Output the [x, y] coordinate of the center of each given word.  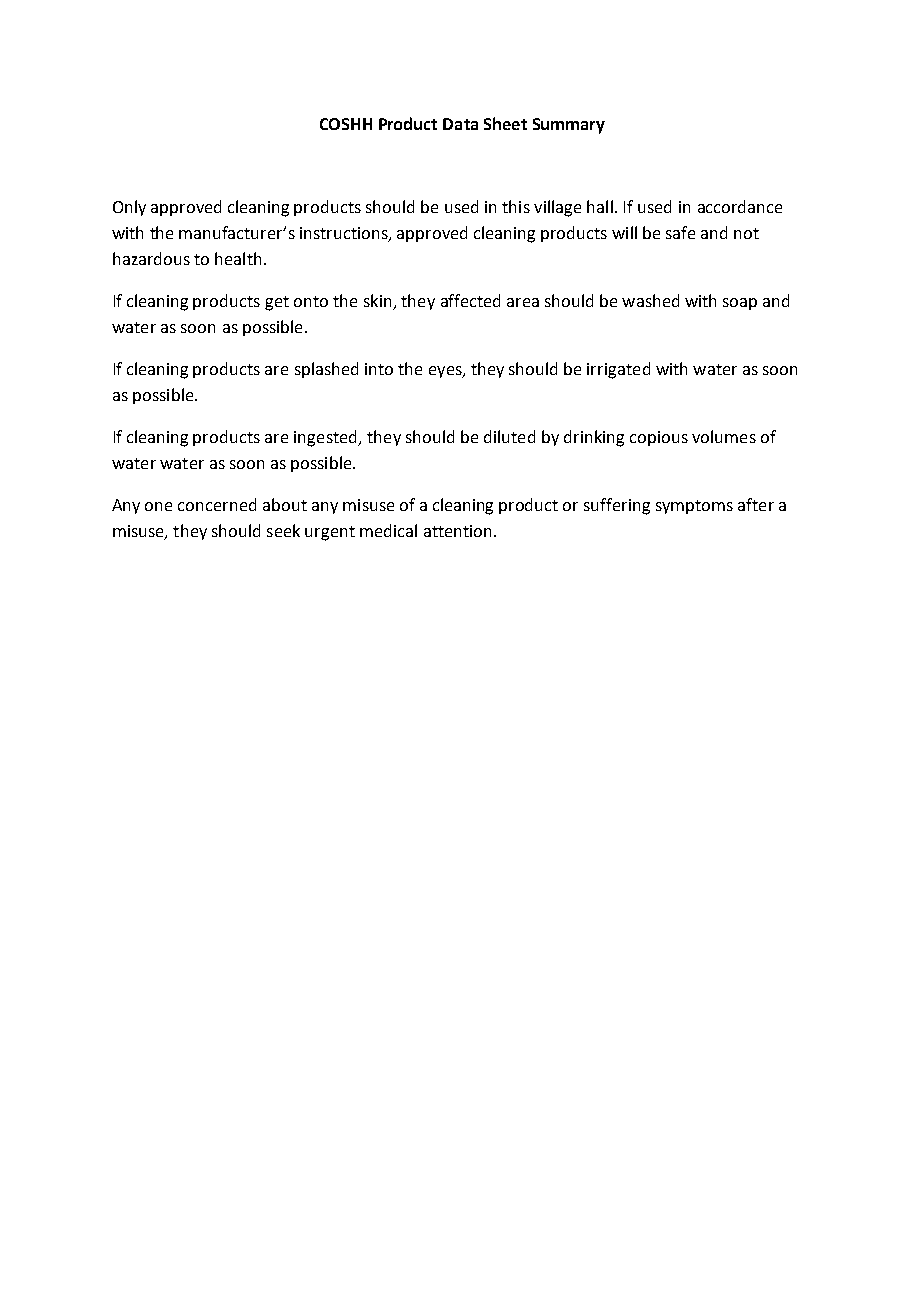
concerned [217, 504]
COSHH [346, 124]
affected [470, 300]
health [238, 258]
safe [680, 232]
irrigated [618, 370]
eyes [446, 372]
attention [457, 531]
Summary [569, 126]
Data [460, 124]
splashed [326, 370]
